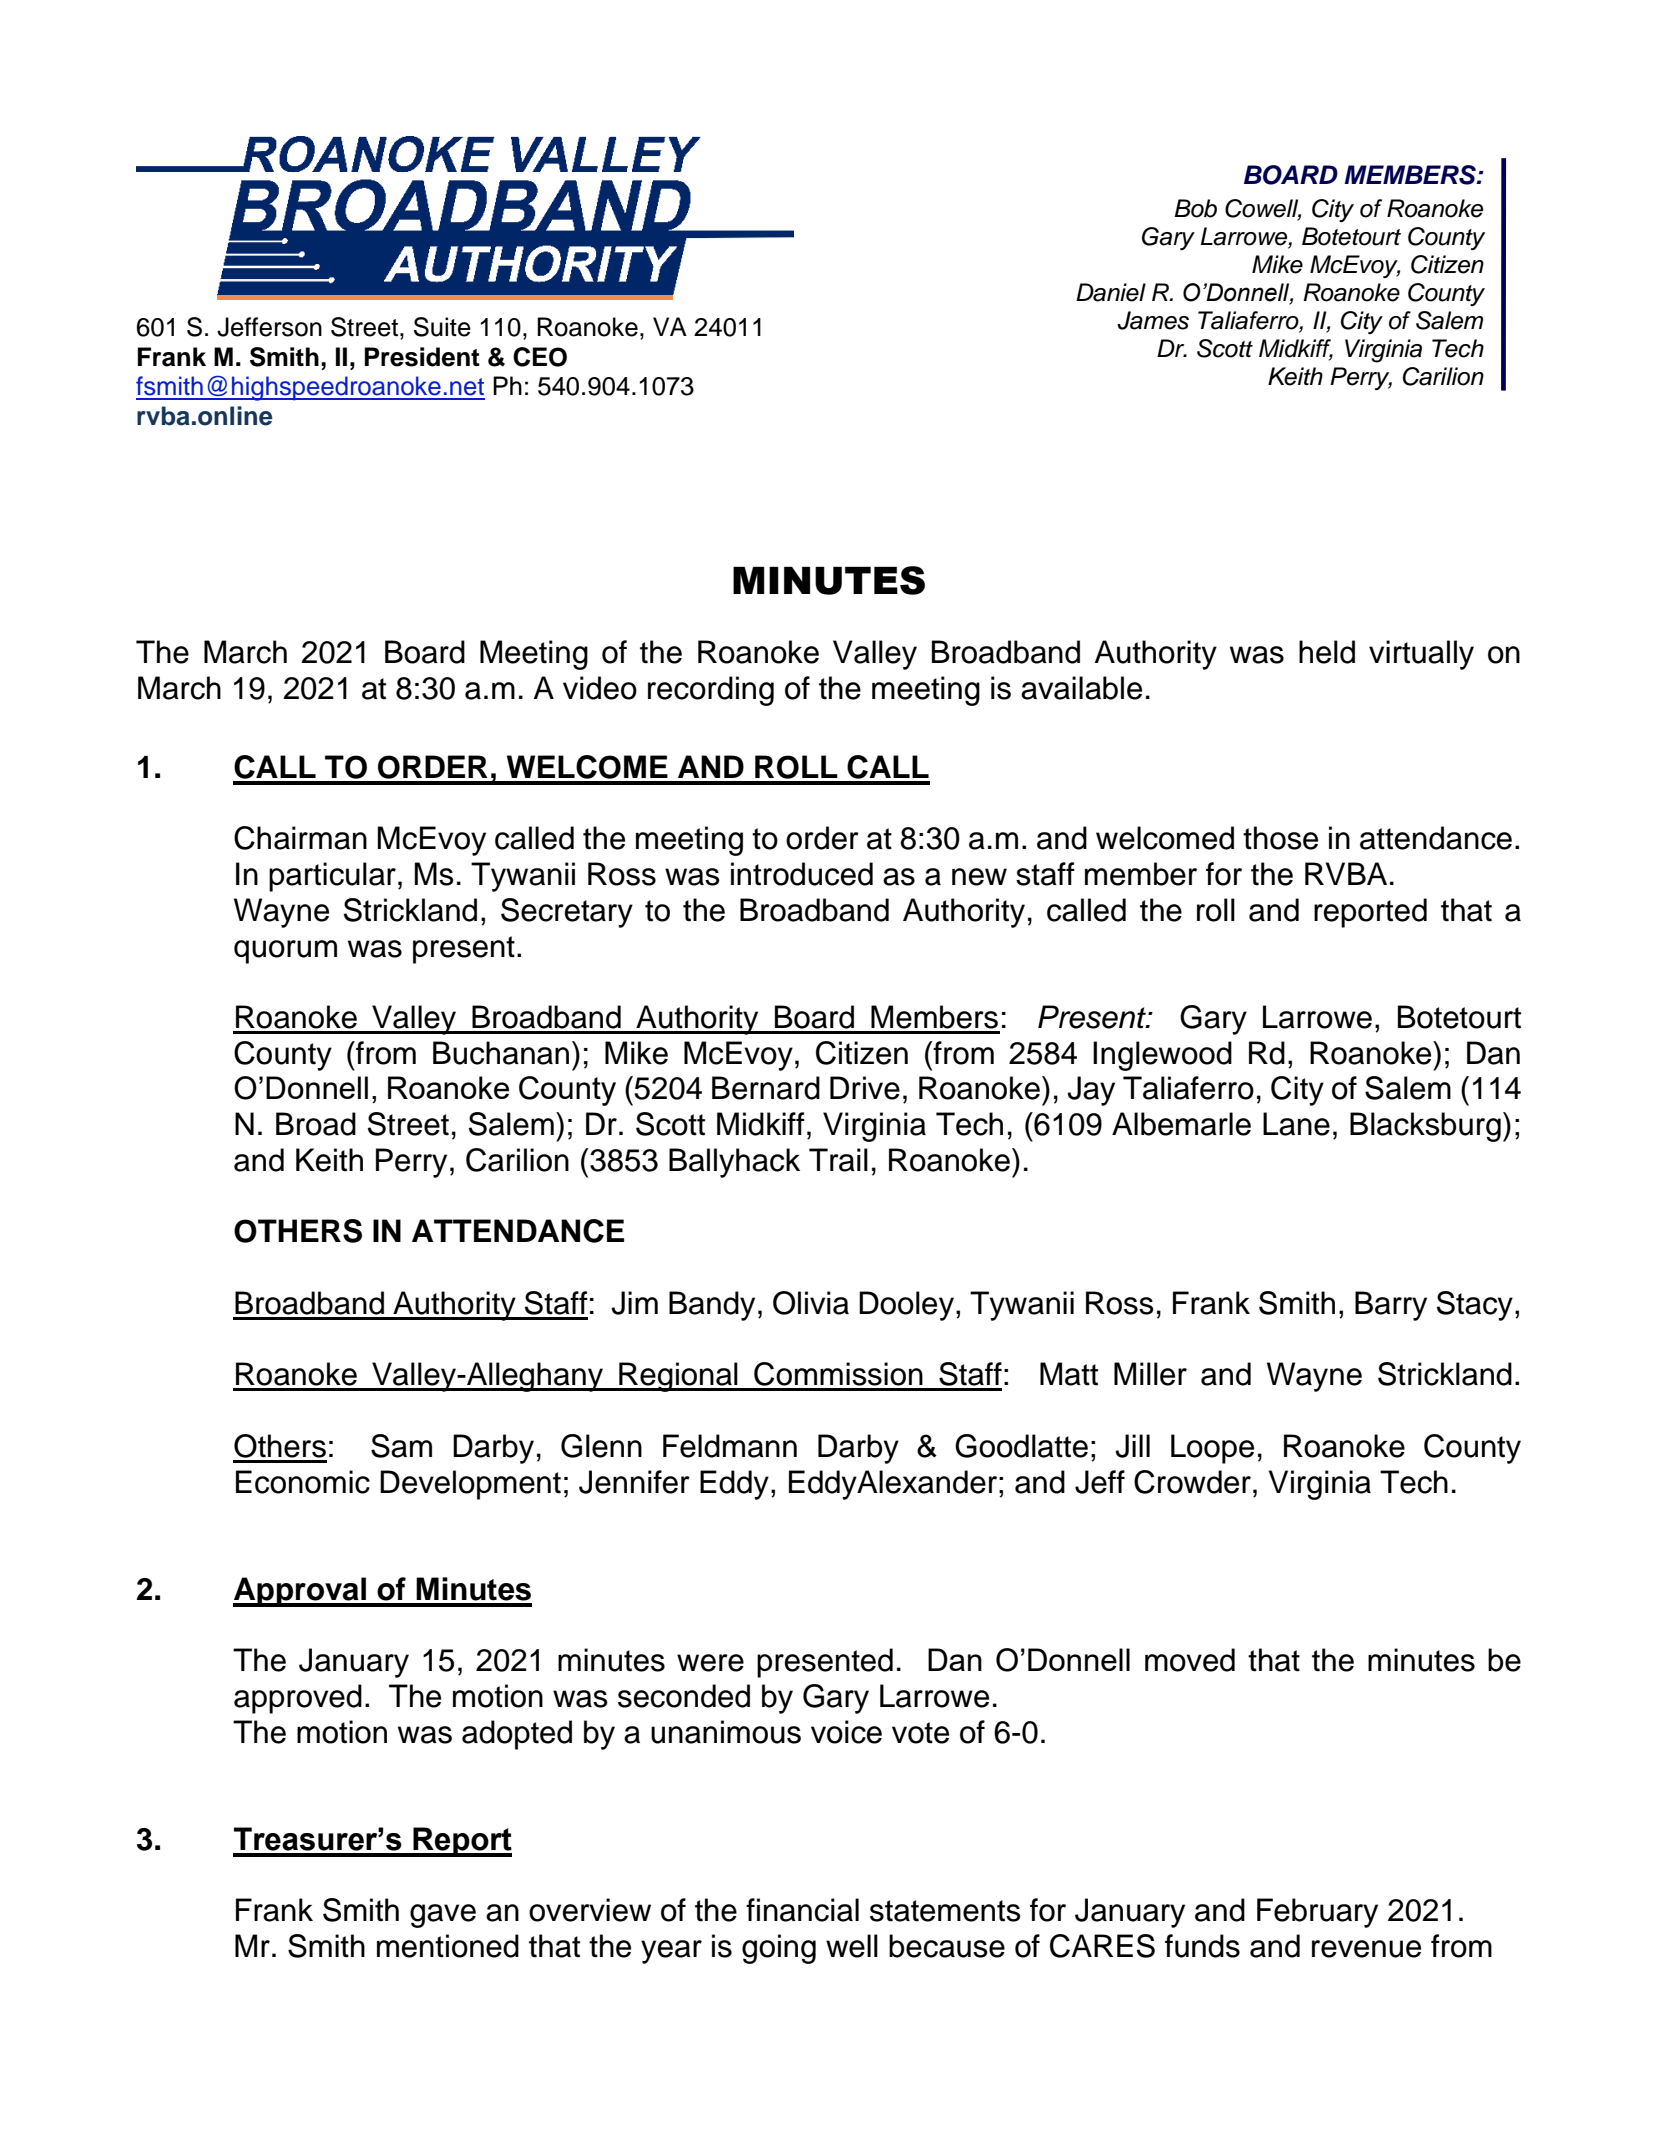 The image size is (1654, 2140). I want to click on Bob, so click(1195, 208).
